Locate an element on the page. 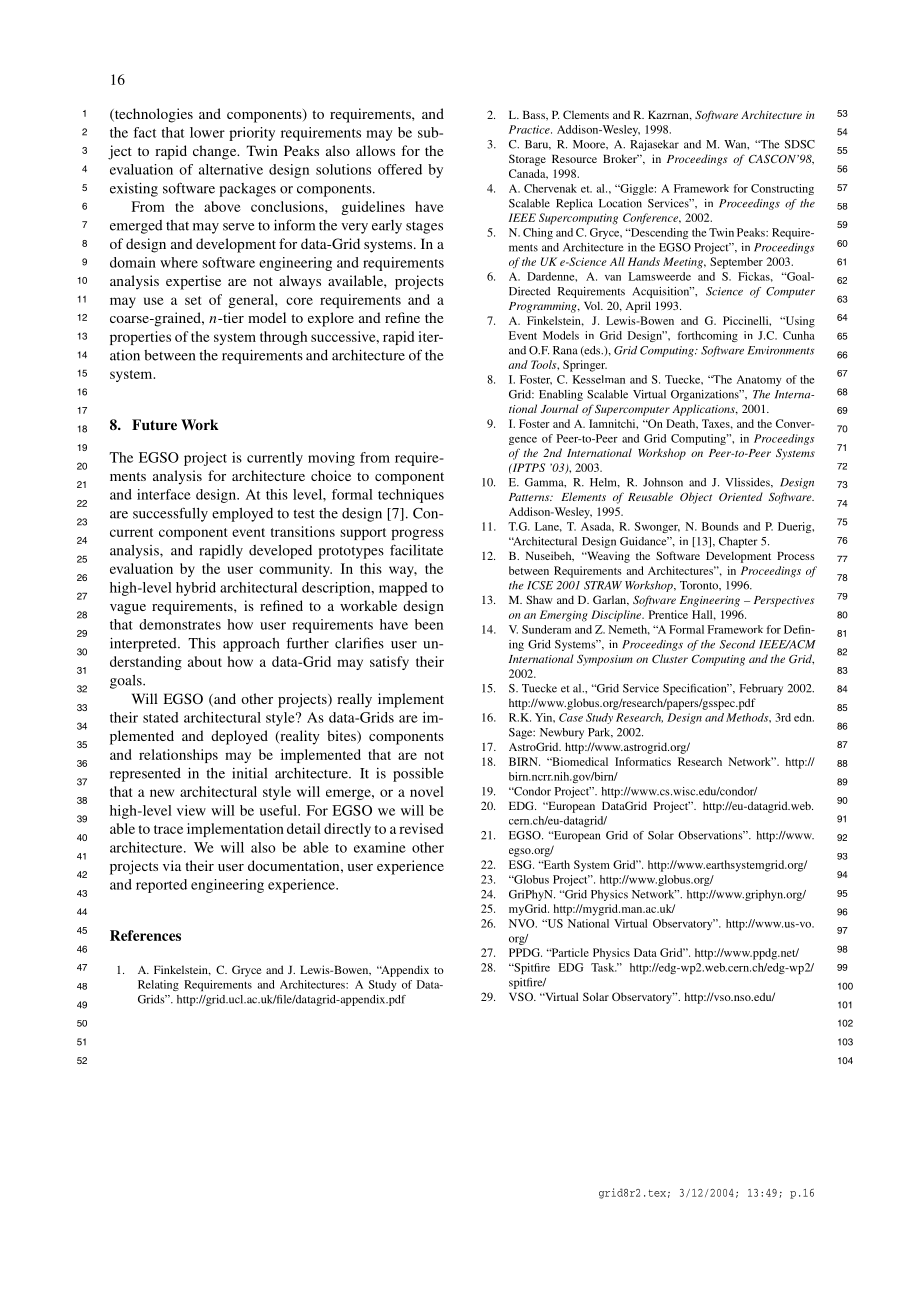  Anatomy is located at coordinates (759, 380).
